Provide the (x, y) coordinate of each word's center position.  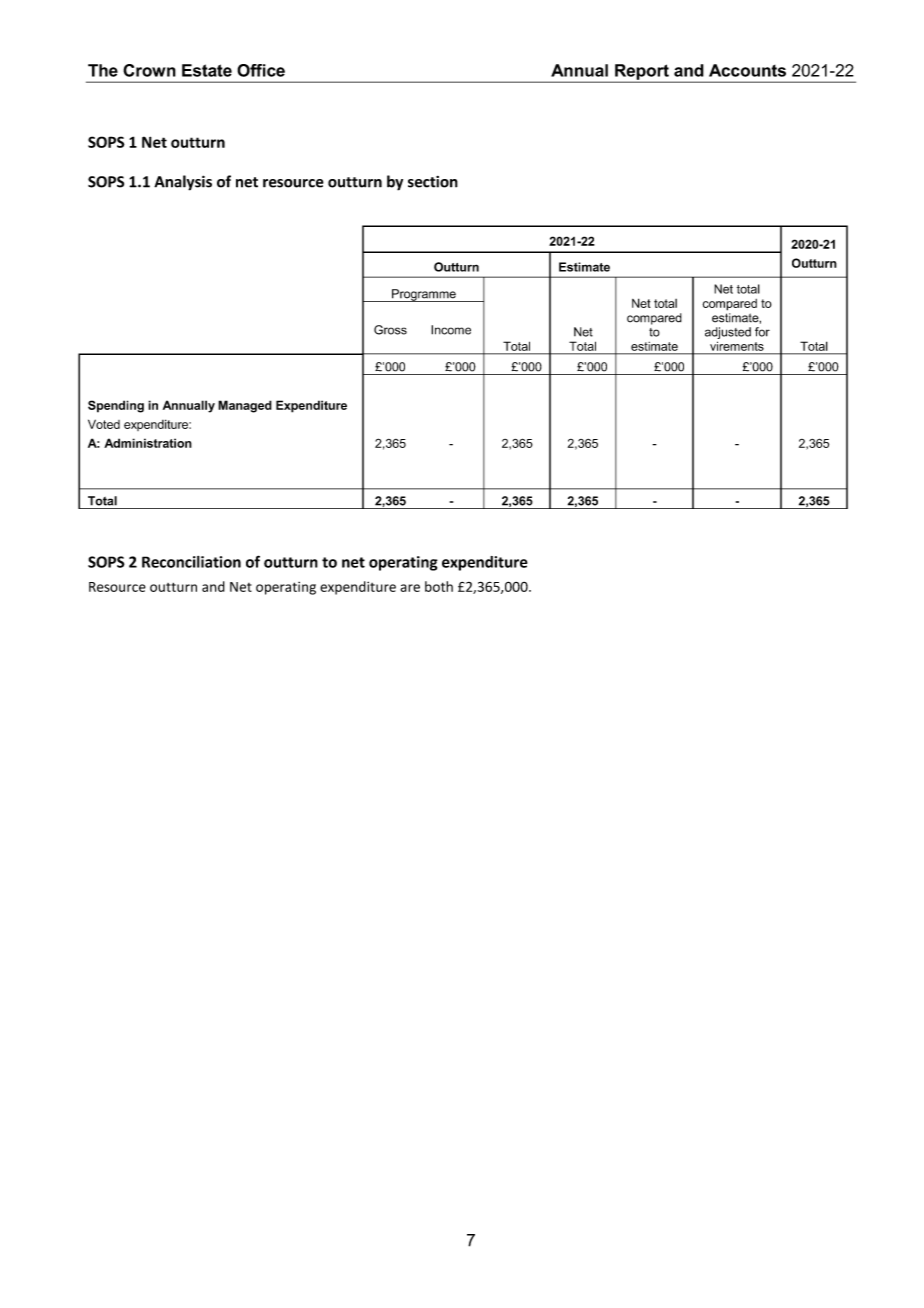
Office (261, 70)
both (439, 586)
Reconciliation (191, 562)
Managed (245, 406)
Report (642, 73)
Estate (207, 70)
